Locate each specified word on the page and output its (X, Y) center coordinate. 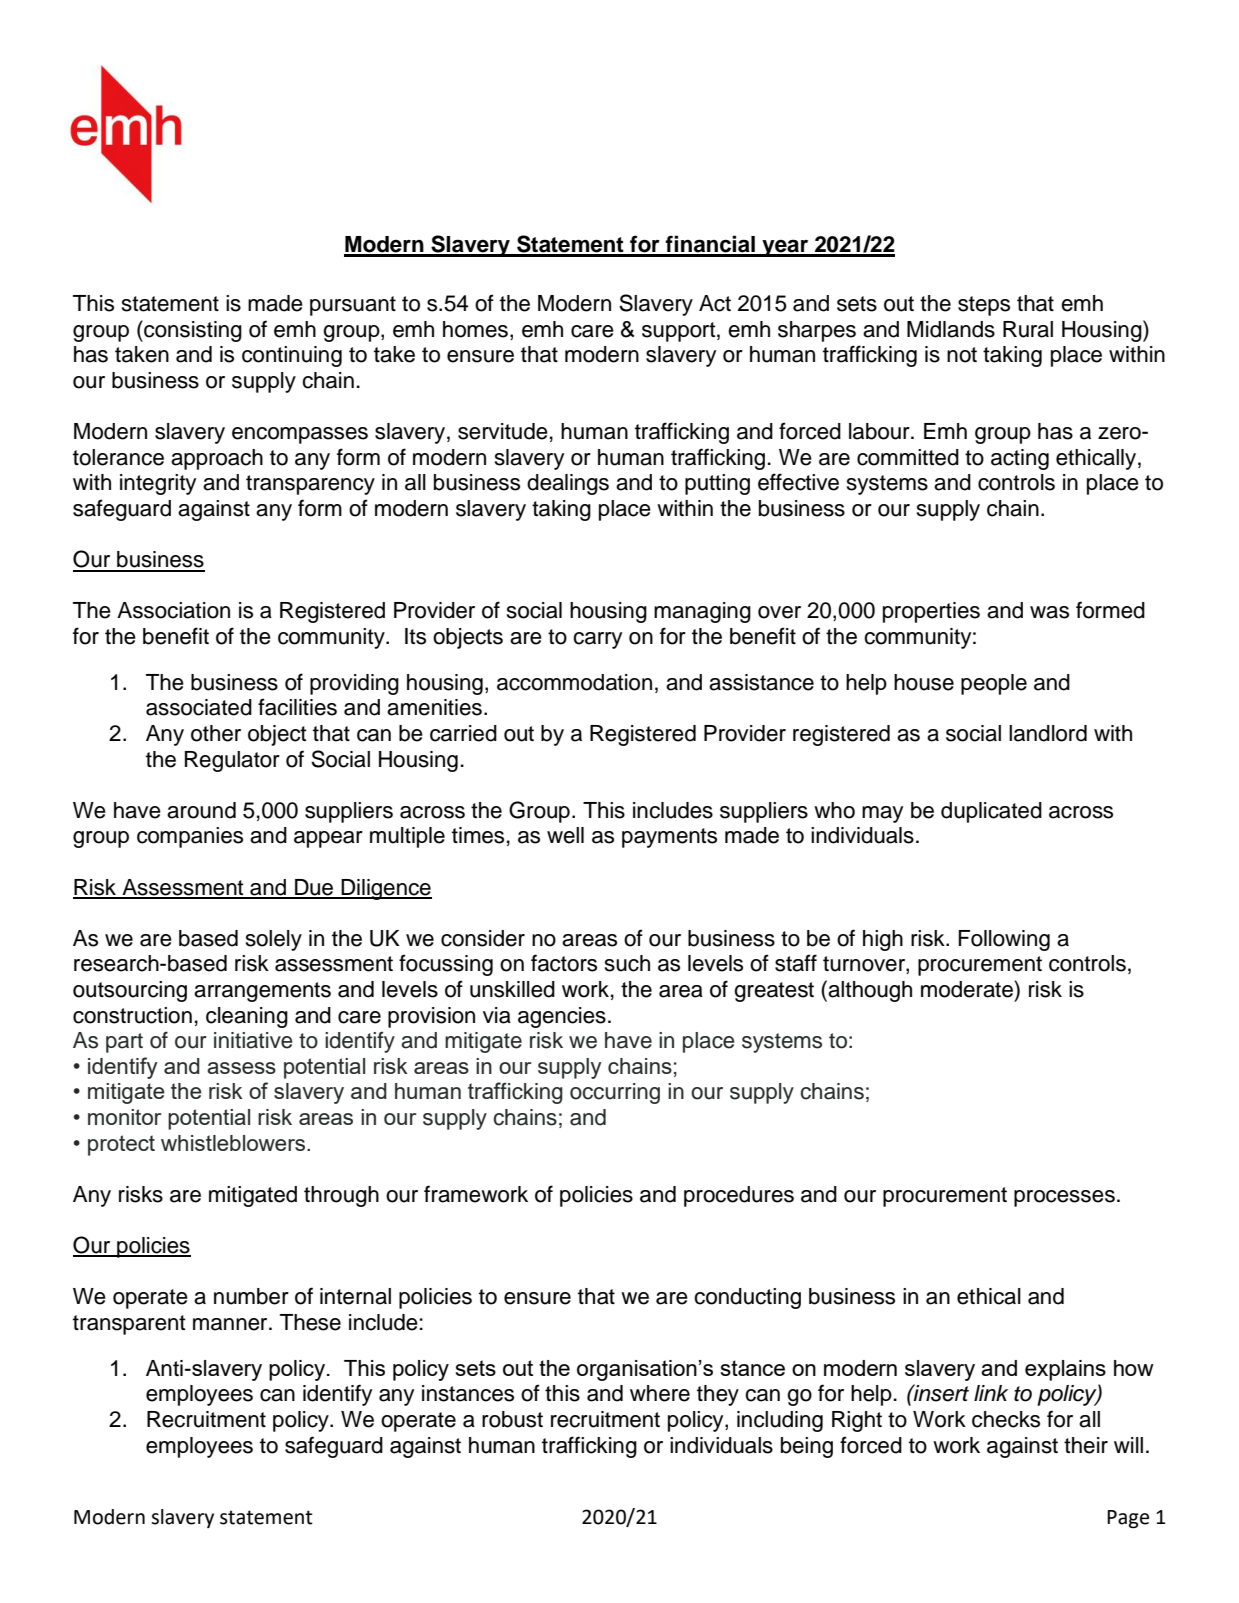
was (1049, 612)
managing (702, 612)
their (1086, 1445)
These (310, 1322)
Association (173, 610)
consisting (192, 331)
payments (669, 838)
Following (1004, 940)
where (660, 1393)
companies (190, 837)
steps (984, 306)
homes (475, 329)
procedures (739, 1196)
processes (1064, 1198)
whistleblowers (234, 1143)
